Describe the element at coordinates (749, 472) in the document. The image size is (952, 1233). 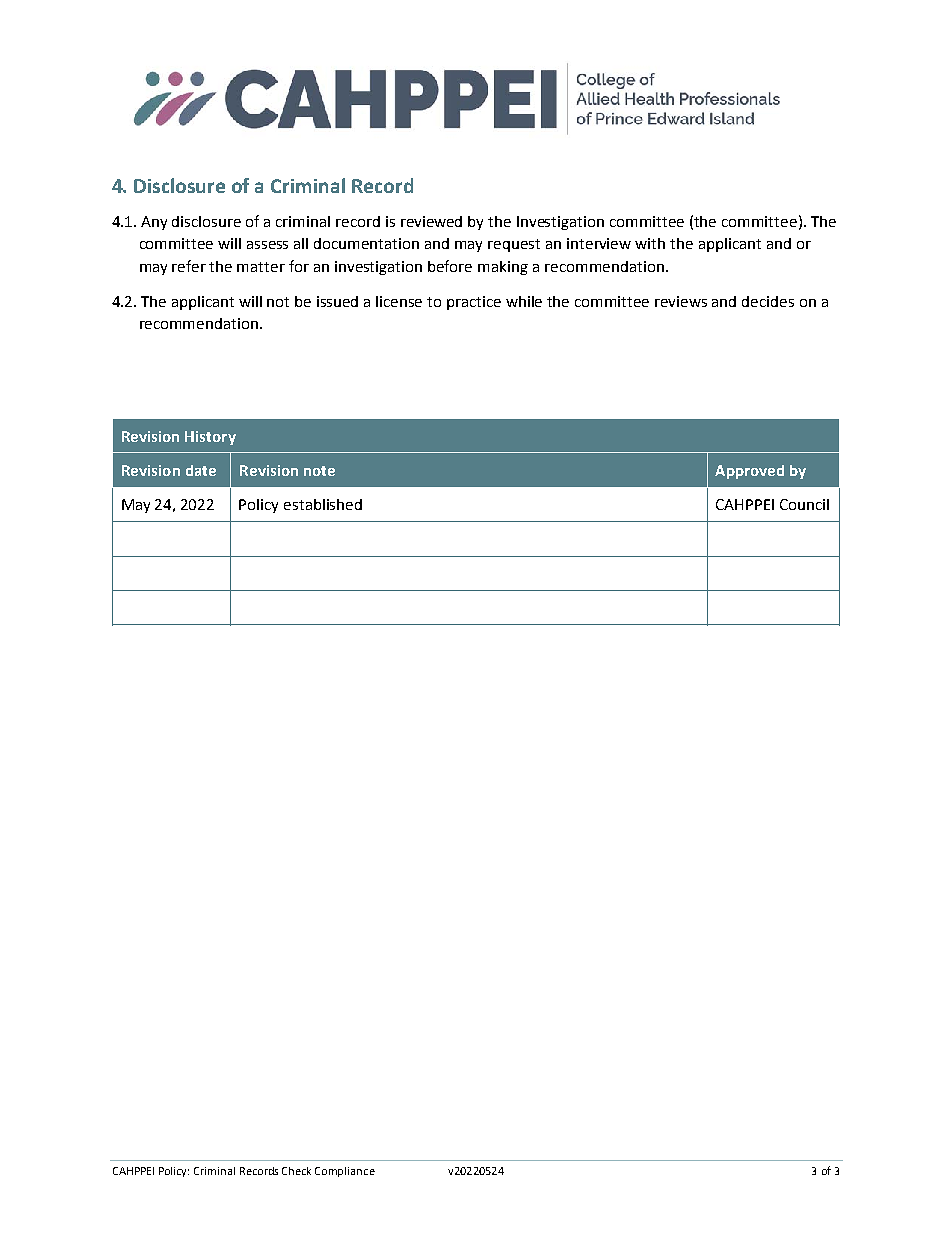
I see `Approved` at that location.
